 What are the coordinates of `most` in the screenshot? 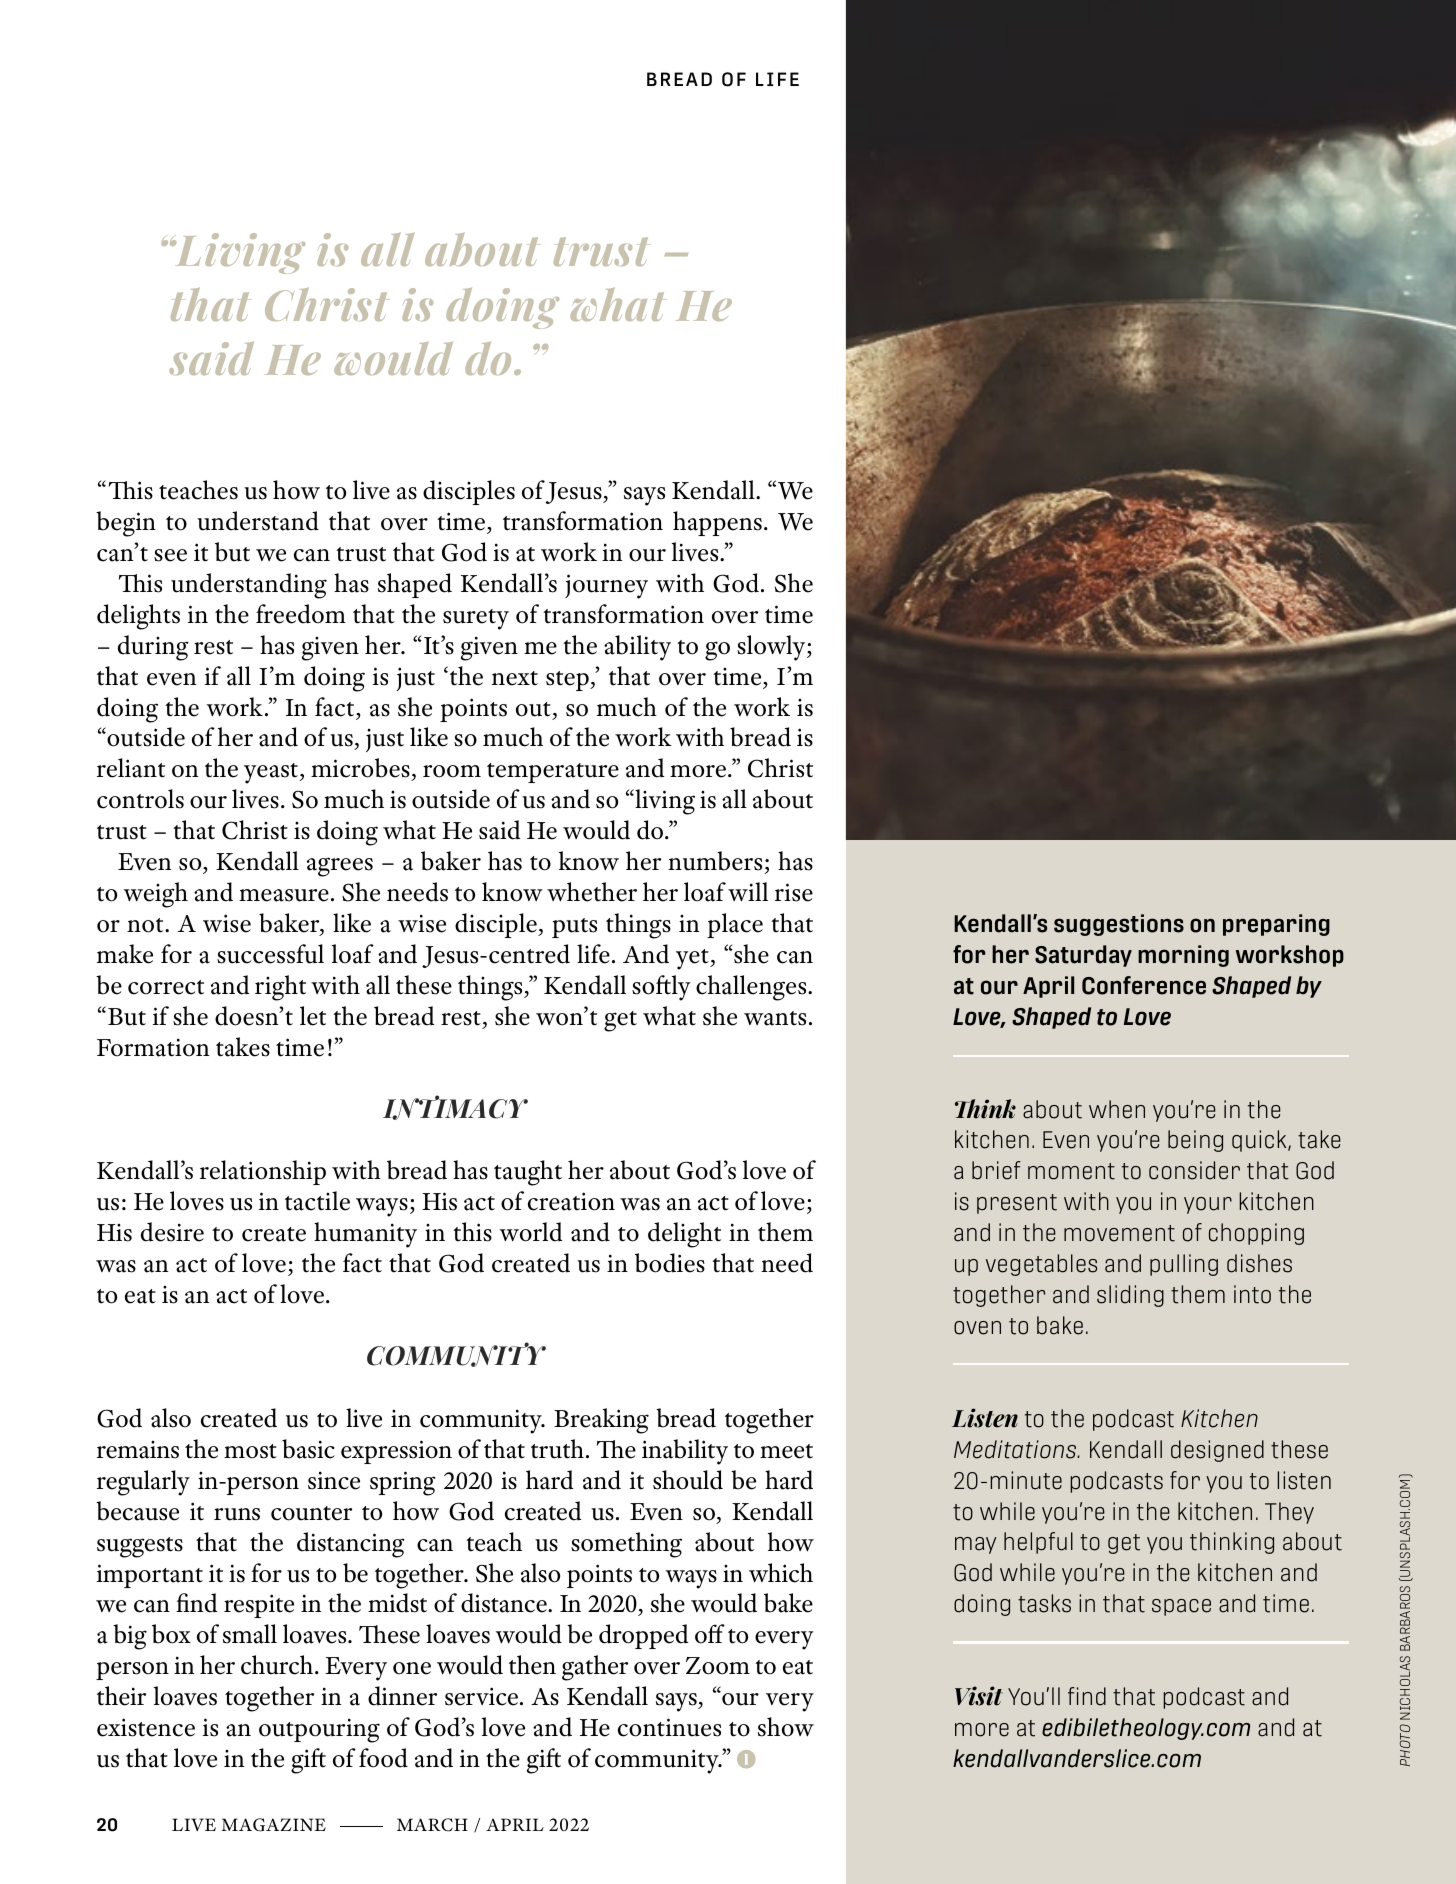 It's located at (250, 1451).
